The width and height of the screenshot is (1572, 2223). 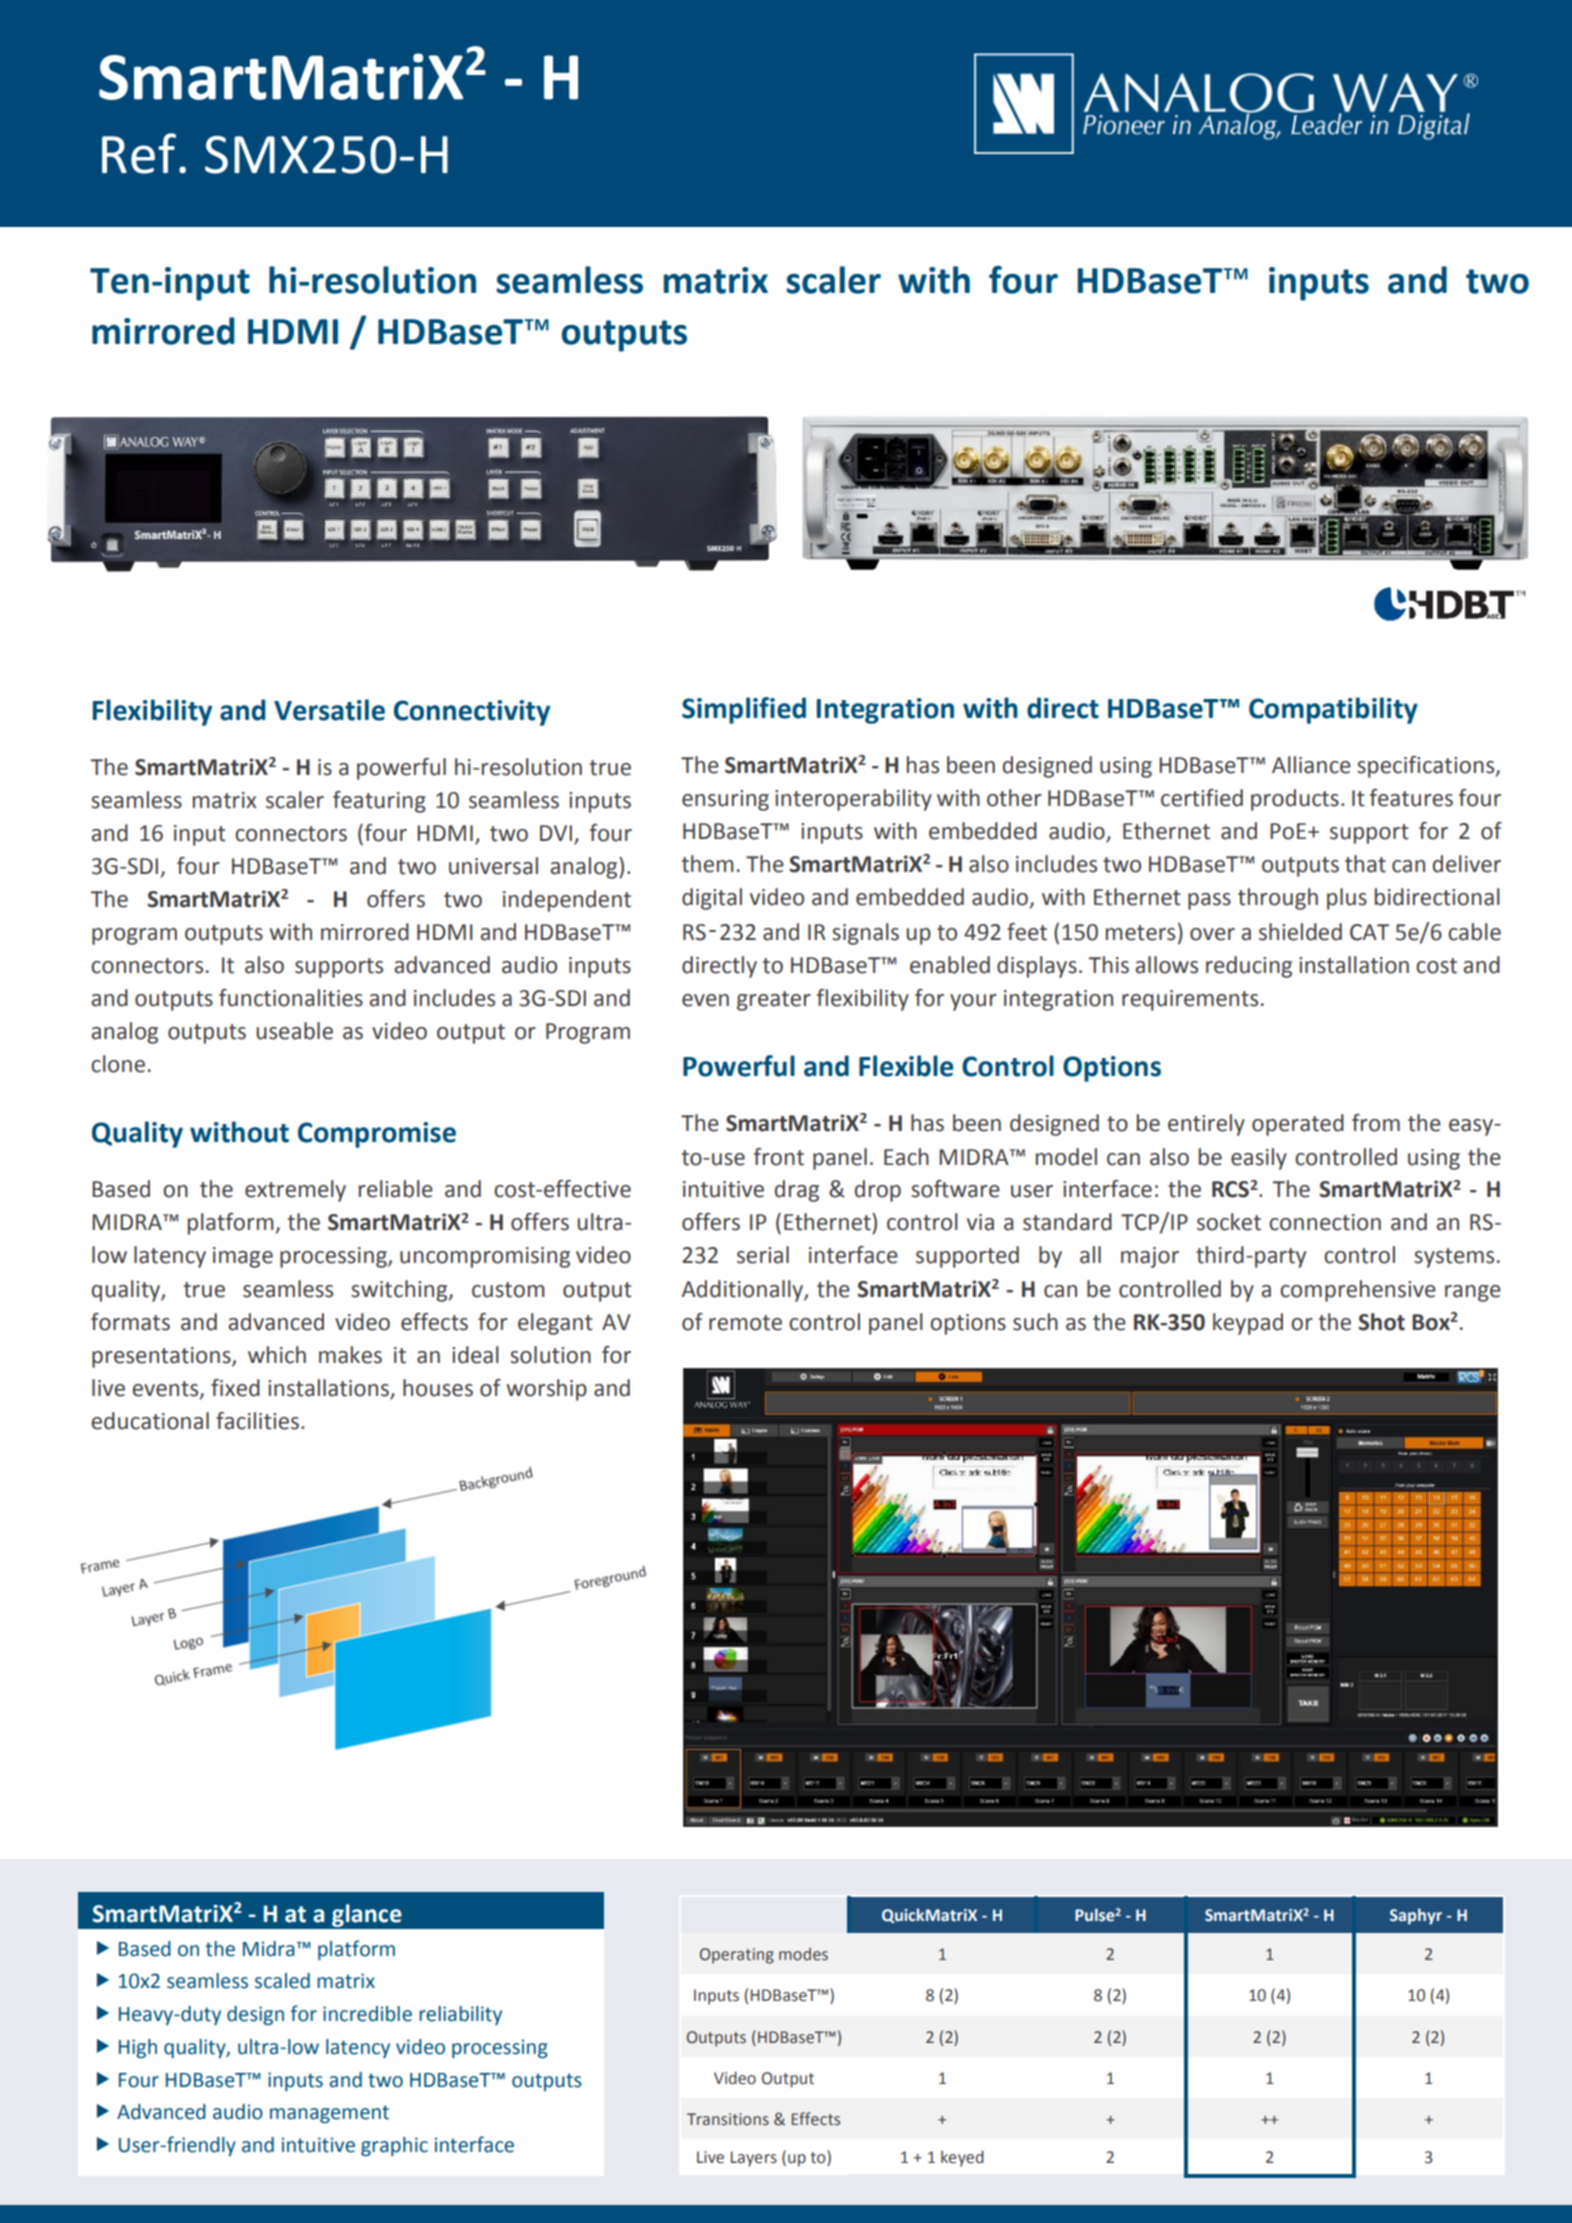 I want to click on extremely, so click(x=295, y=1191).
